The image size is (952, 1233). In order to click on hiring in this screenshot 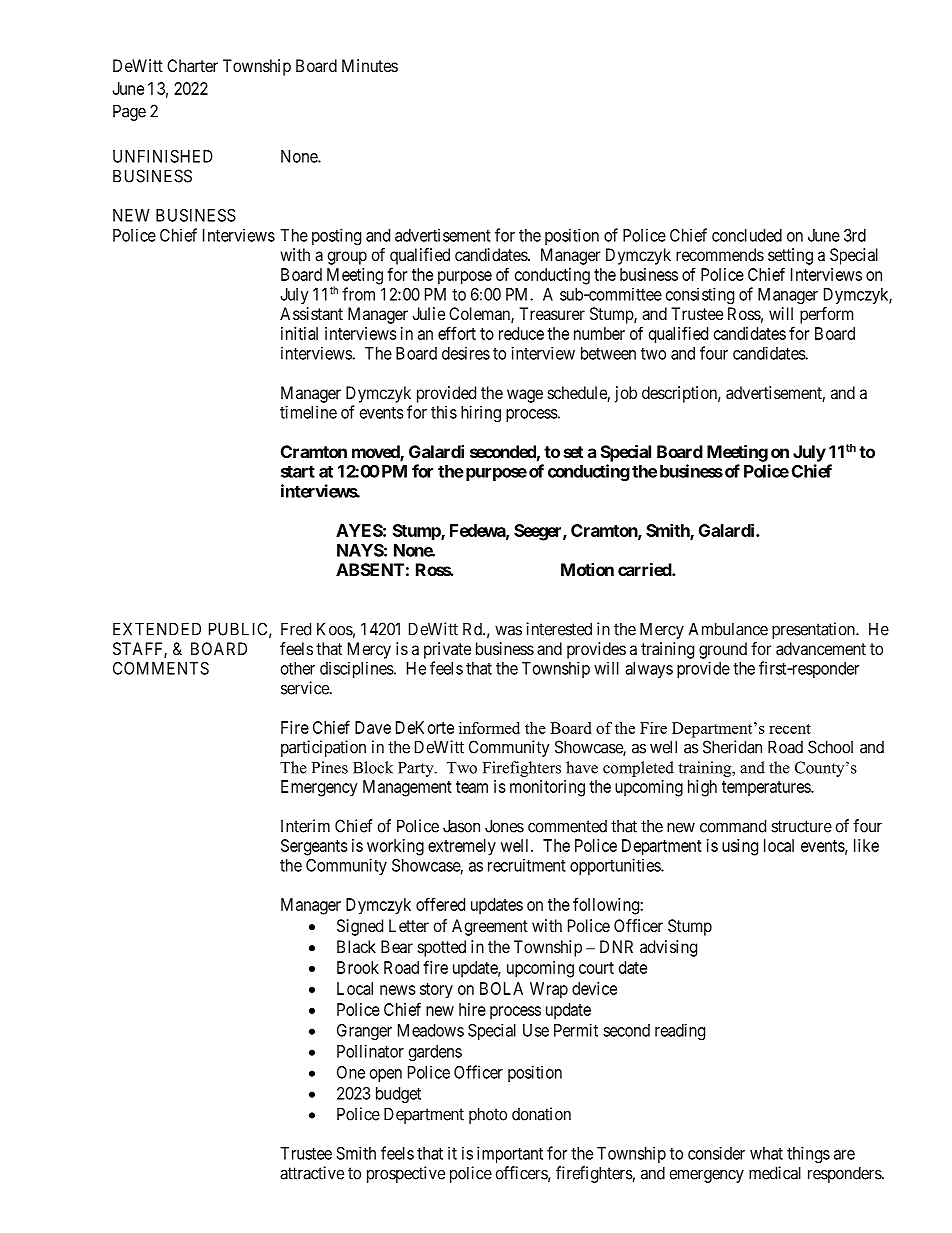, I will do `click(481, 413)`.
